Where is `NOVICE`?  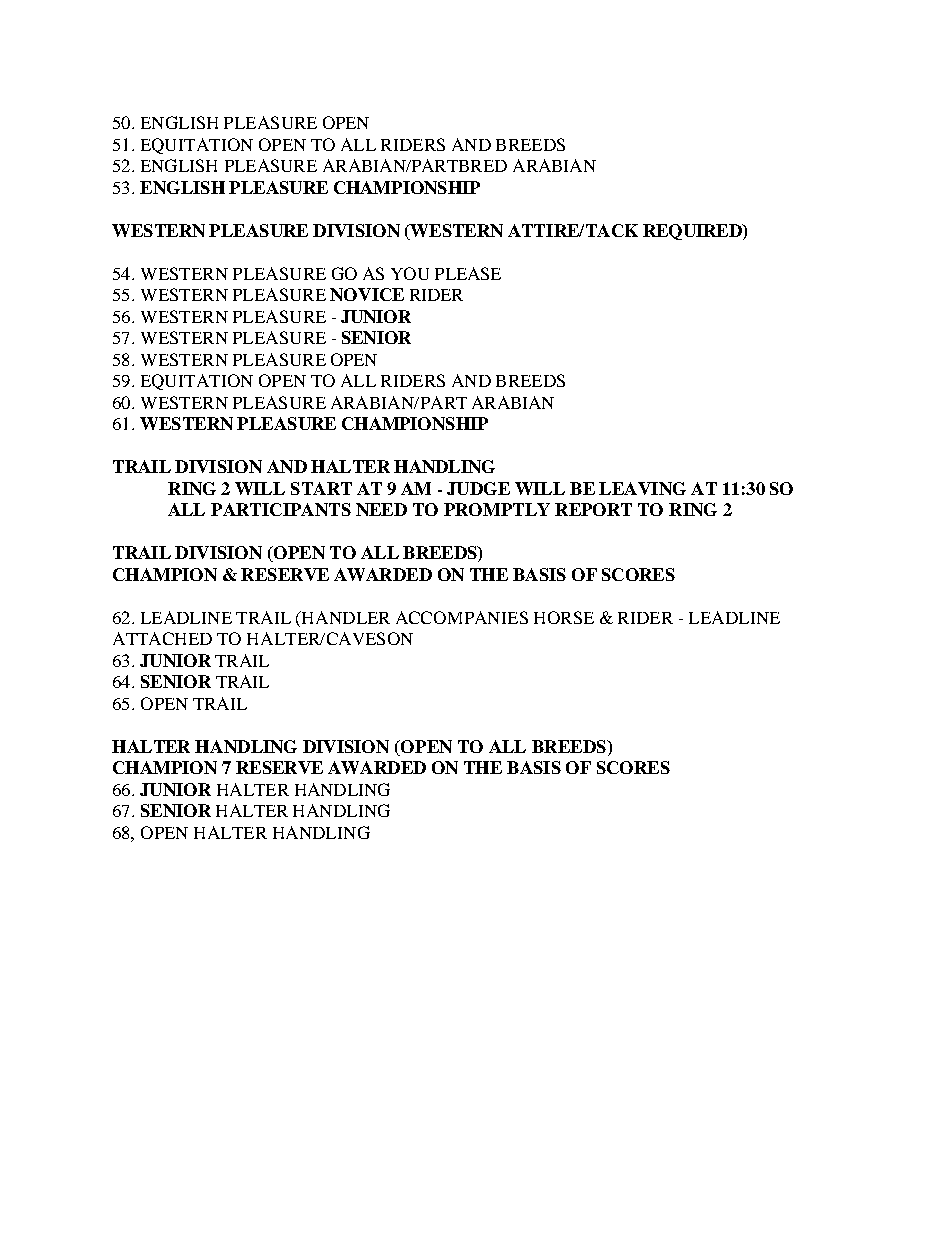
NOVICE is located at coordinates (367, 294).
